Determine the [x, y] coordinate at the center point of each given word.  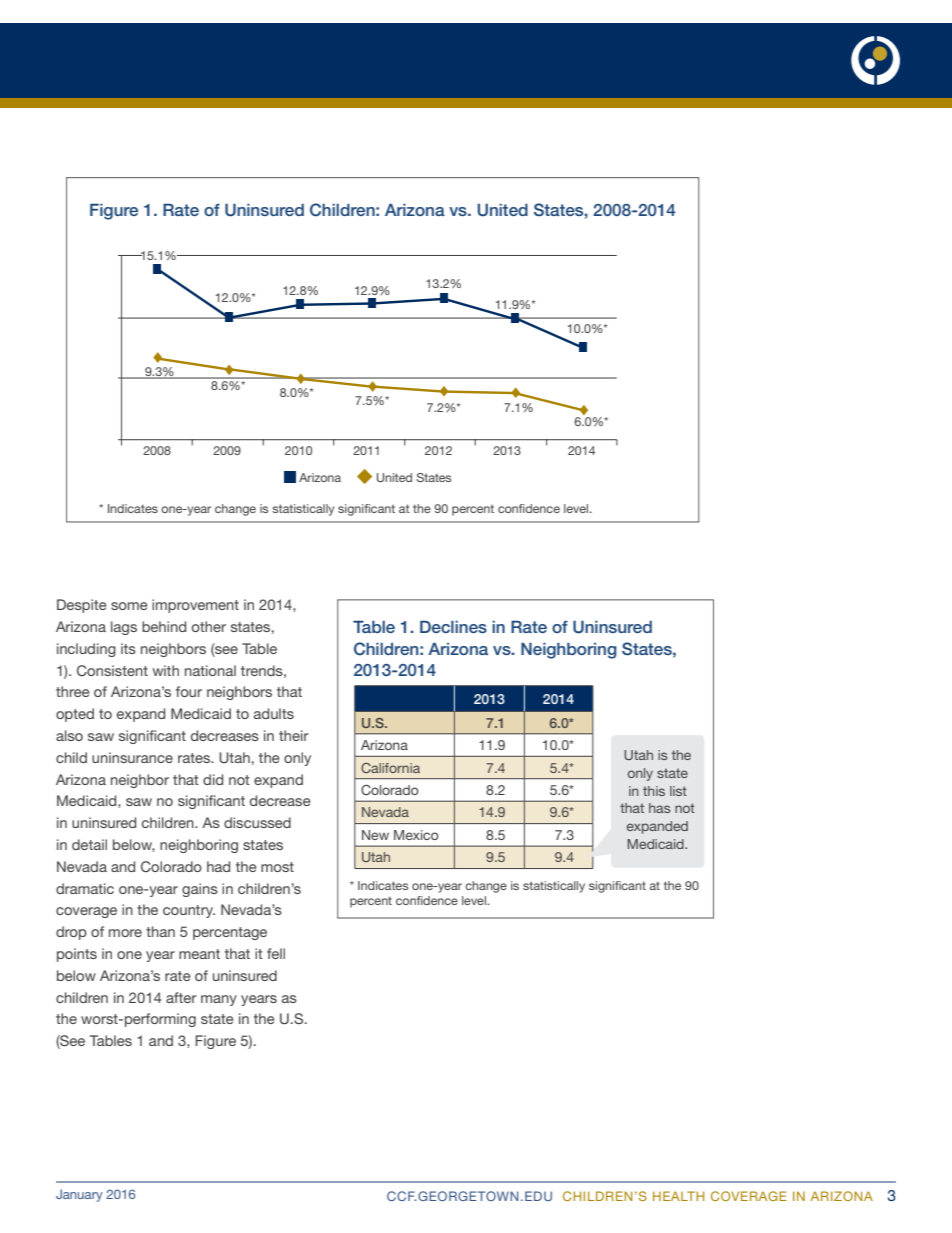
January [79, 1195]
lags [124, 628]
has [659, 808]
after [181, 997]
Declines [453, 626]
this [654, 791]
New [375, 835]
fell [276, 953]
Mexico [416, 835]
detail [89, 844]
